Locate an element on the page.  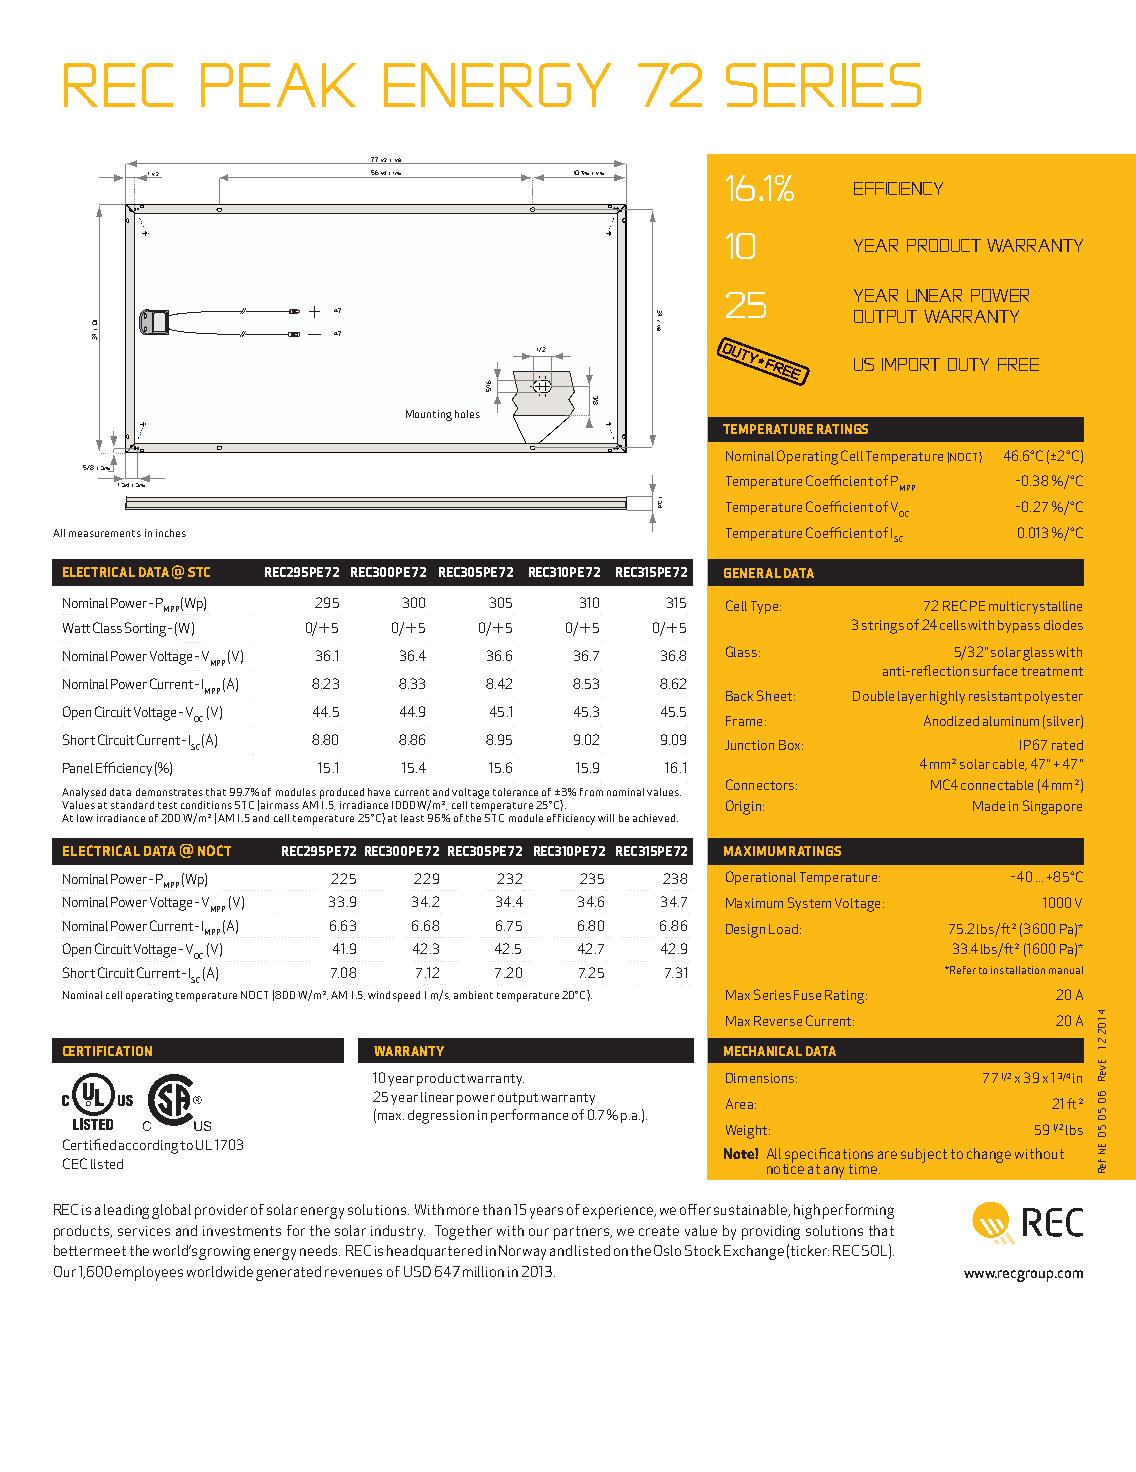
growing is located at coordinates (224, 1253).
